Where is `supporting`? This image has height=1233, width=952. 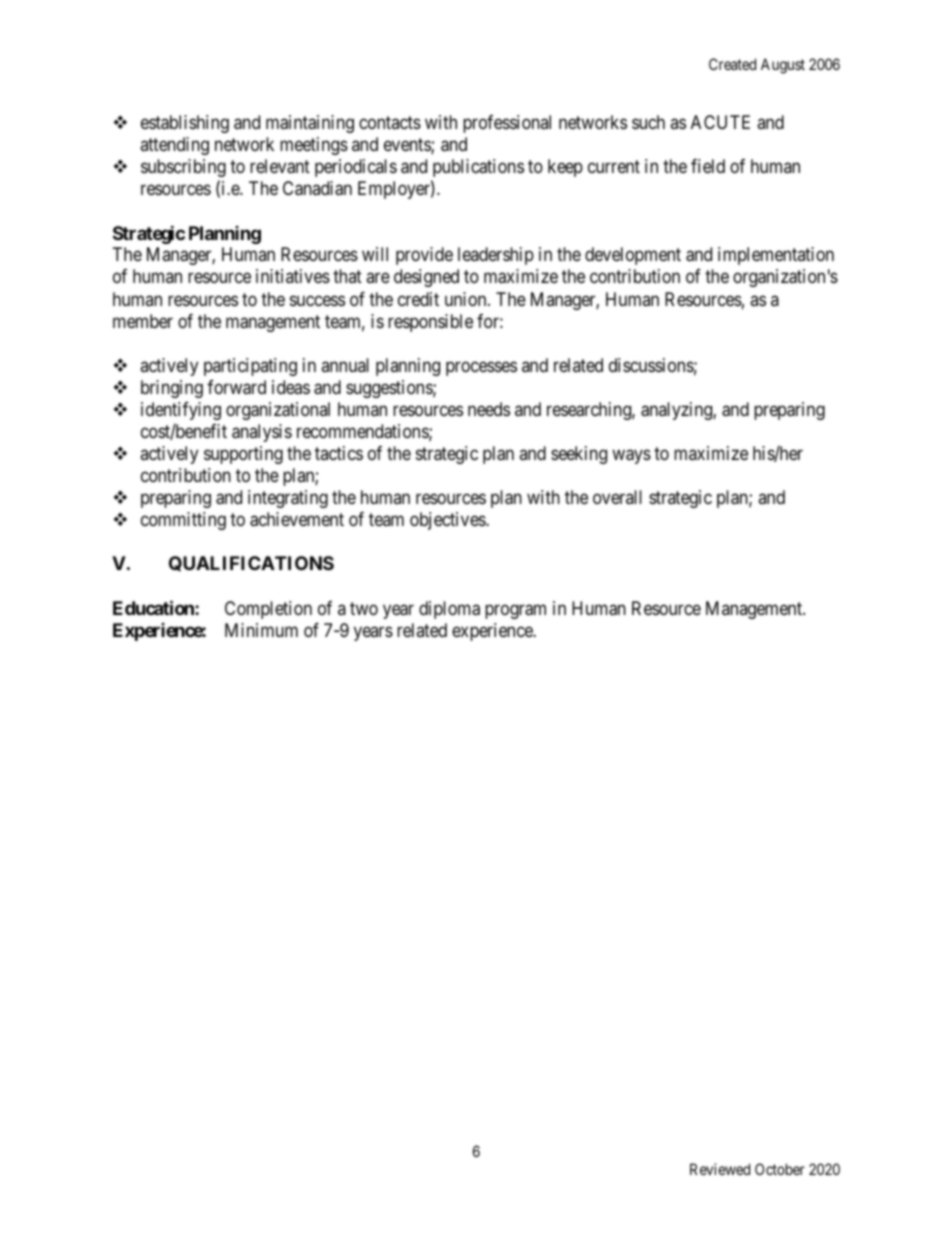
supporting is located at coordinates (243, 455).
